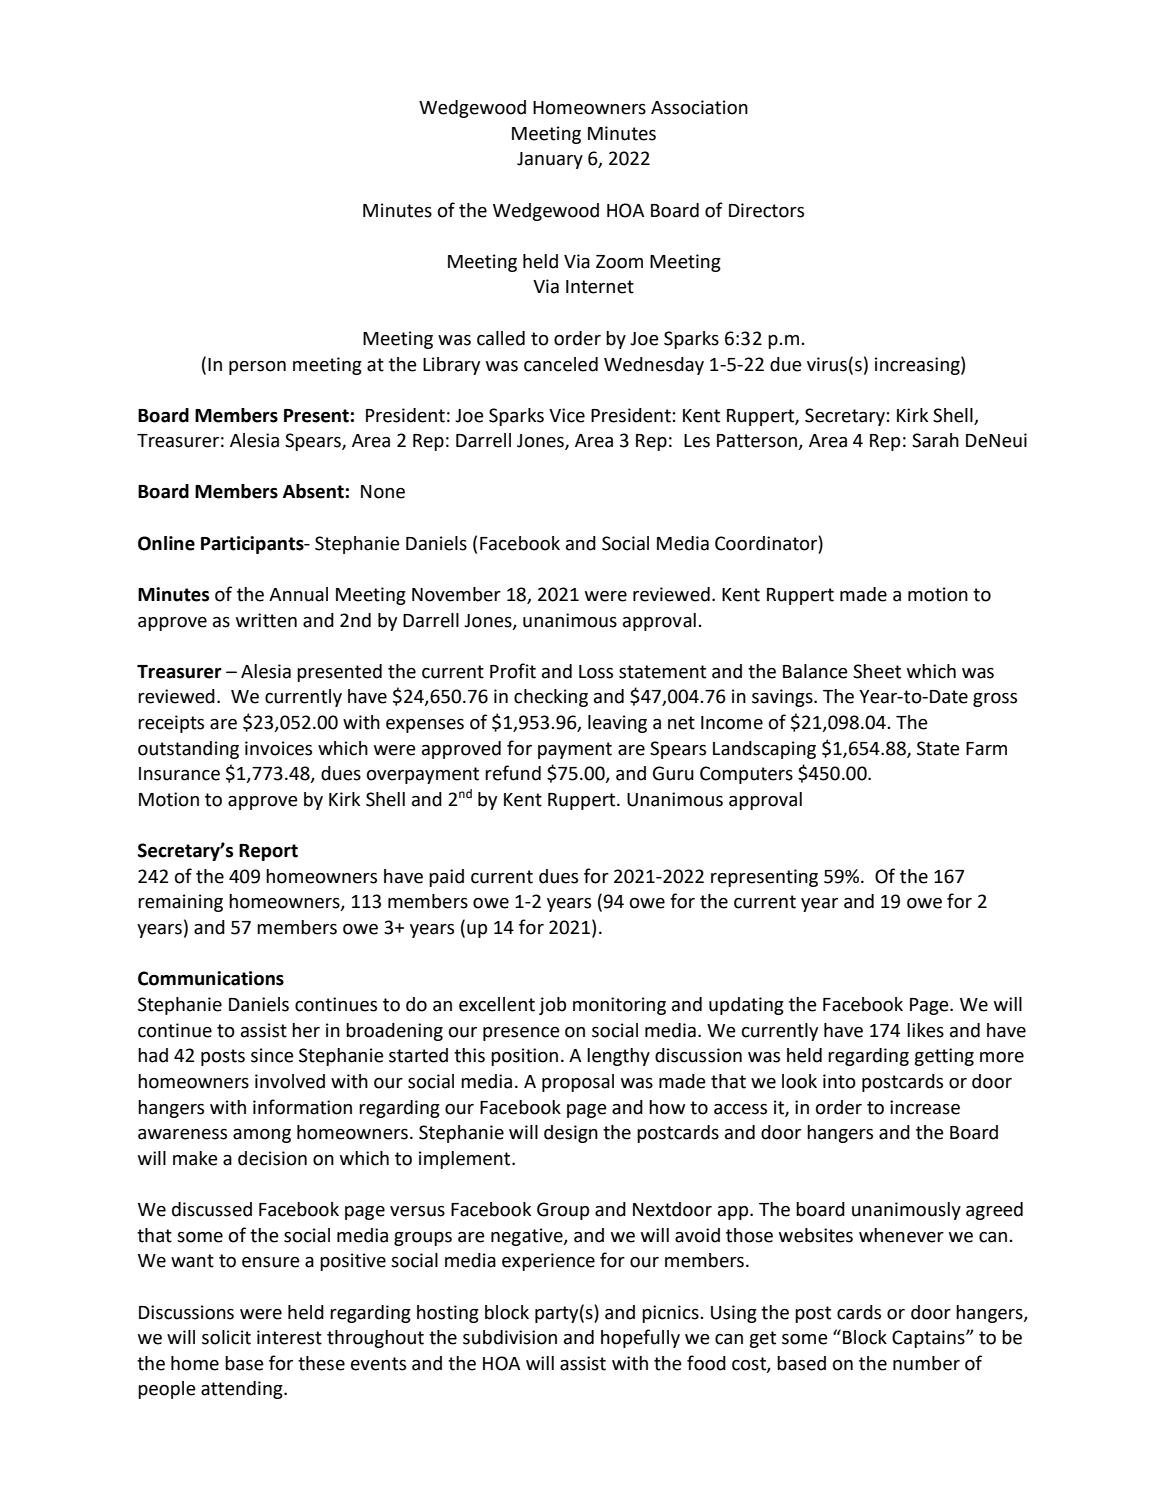  Describe the element at coordinates (278, 748) in the screenshot. I see `invoices` at that location.
